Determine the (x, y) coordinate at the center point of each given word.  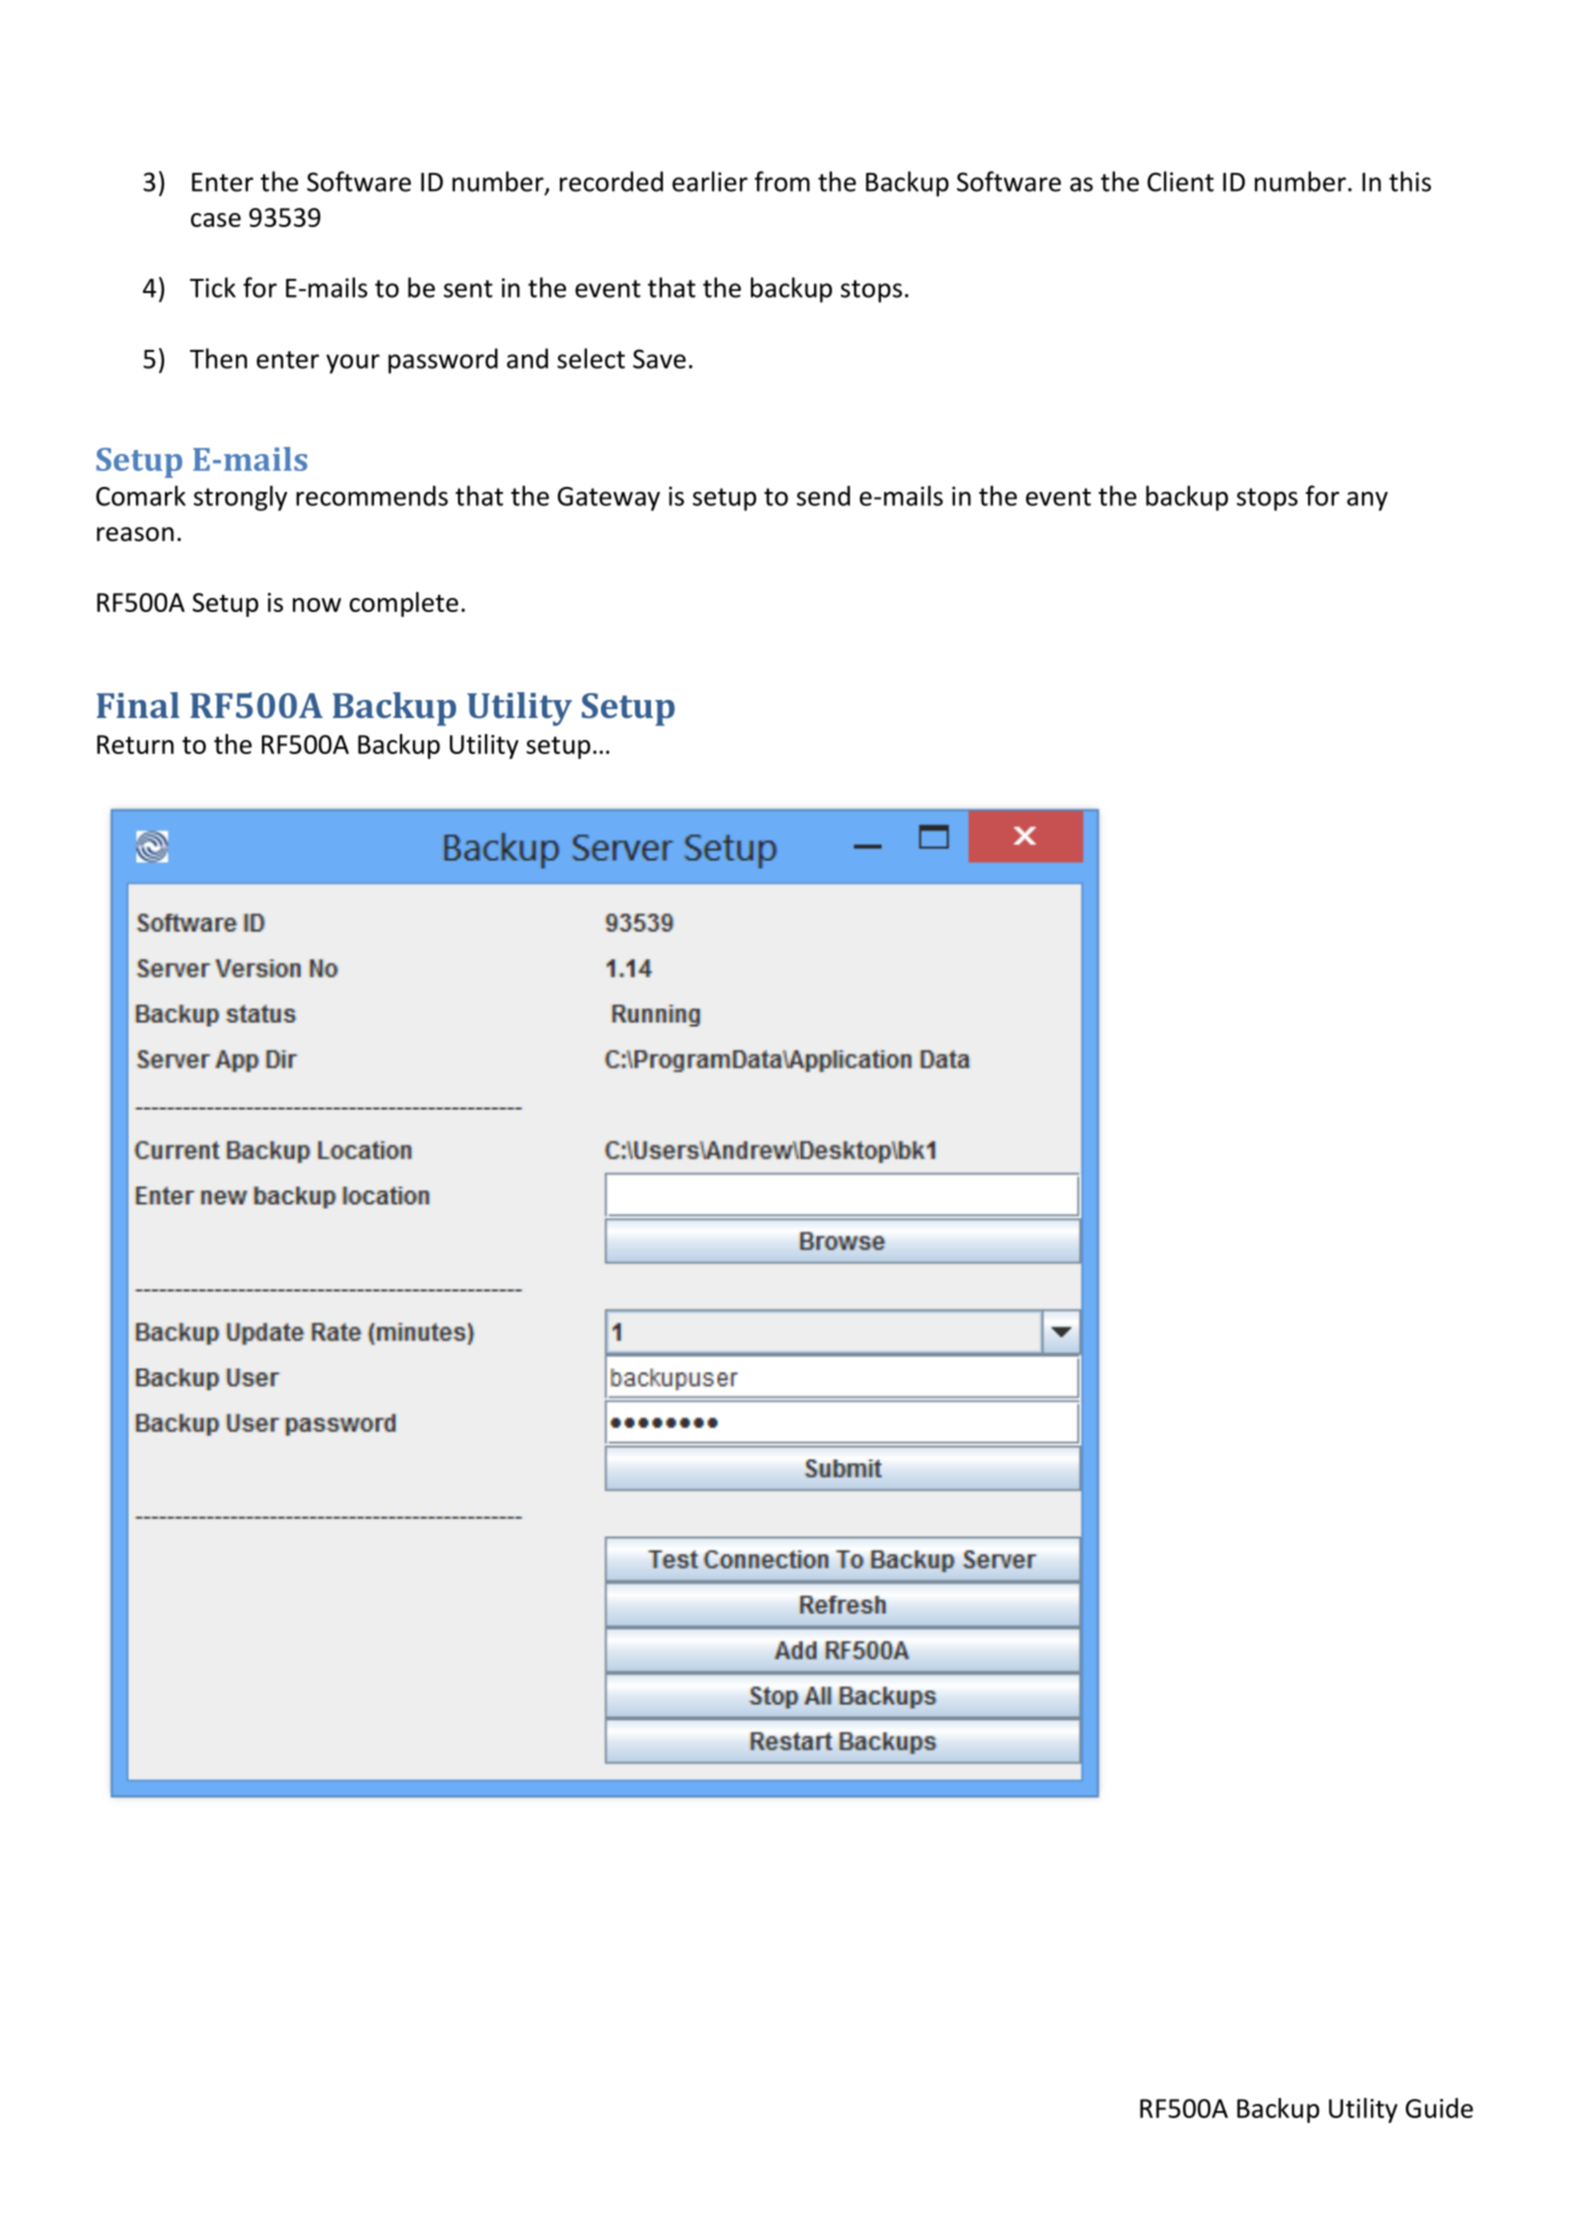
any (1367, 501)
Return (135, 744)
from (782, 181)
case (216, 220)
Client (1180, 181)
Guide (1439, 2108)
